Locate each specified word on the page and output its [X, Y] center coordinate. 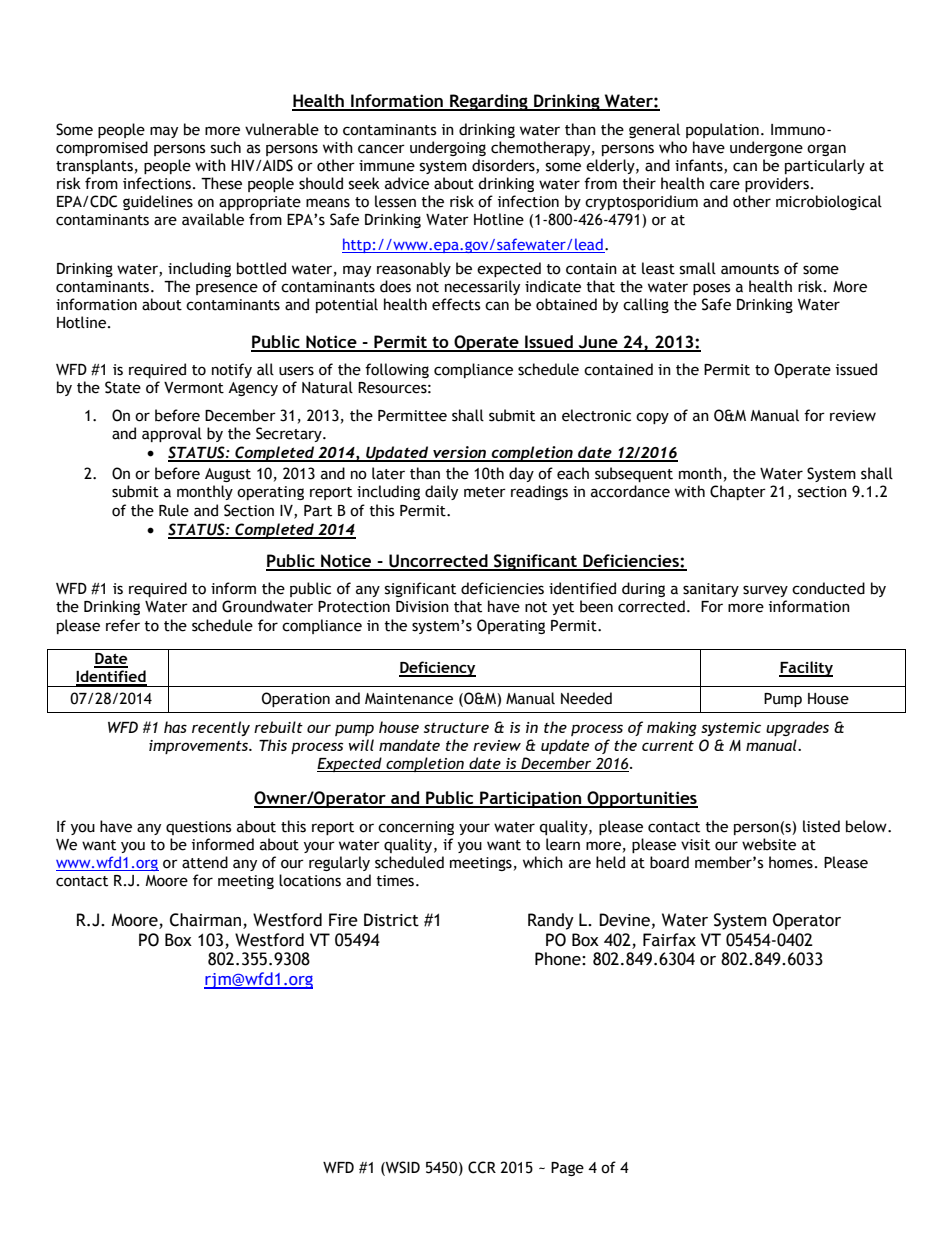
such [226, 147]
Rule [174, 510]
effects [456, 304]
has [175, 727]
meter [485, 492]
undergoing [448, 148]
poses [711, 289]
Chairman [205, 920]
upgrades [797, 728]
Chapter [738, 492]
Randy [551, 921]
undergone [766, 148]
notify [232, 370]
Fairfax [669, 940]
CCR [482, 1167]
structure [456, 728]
